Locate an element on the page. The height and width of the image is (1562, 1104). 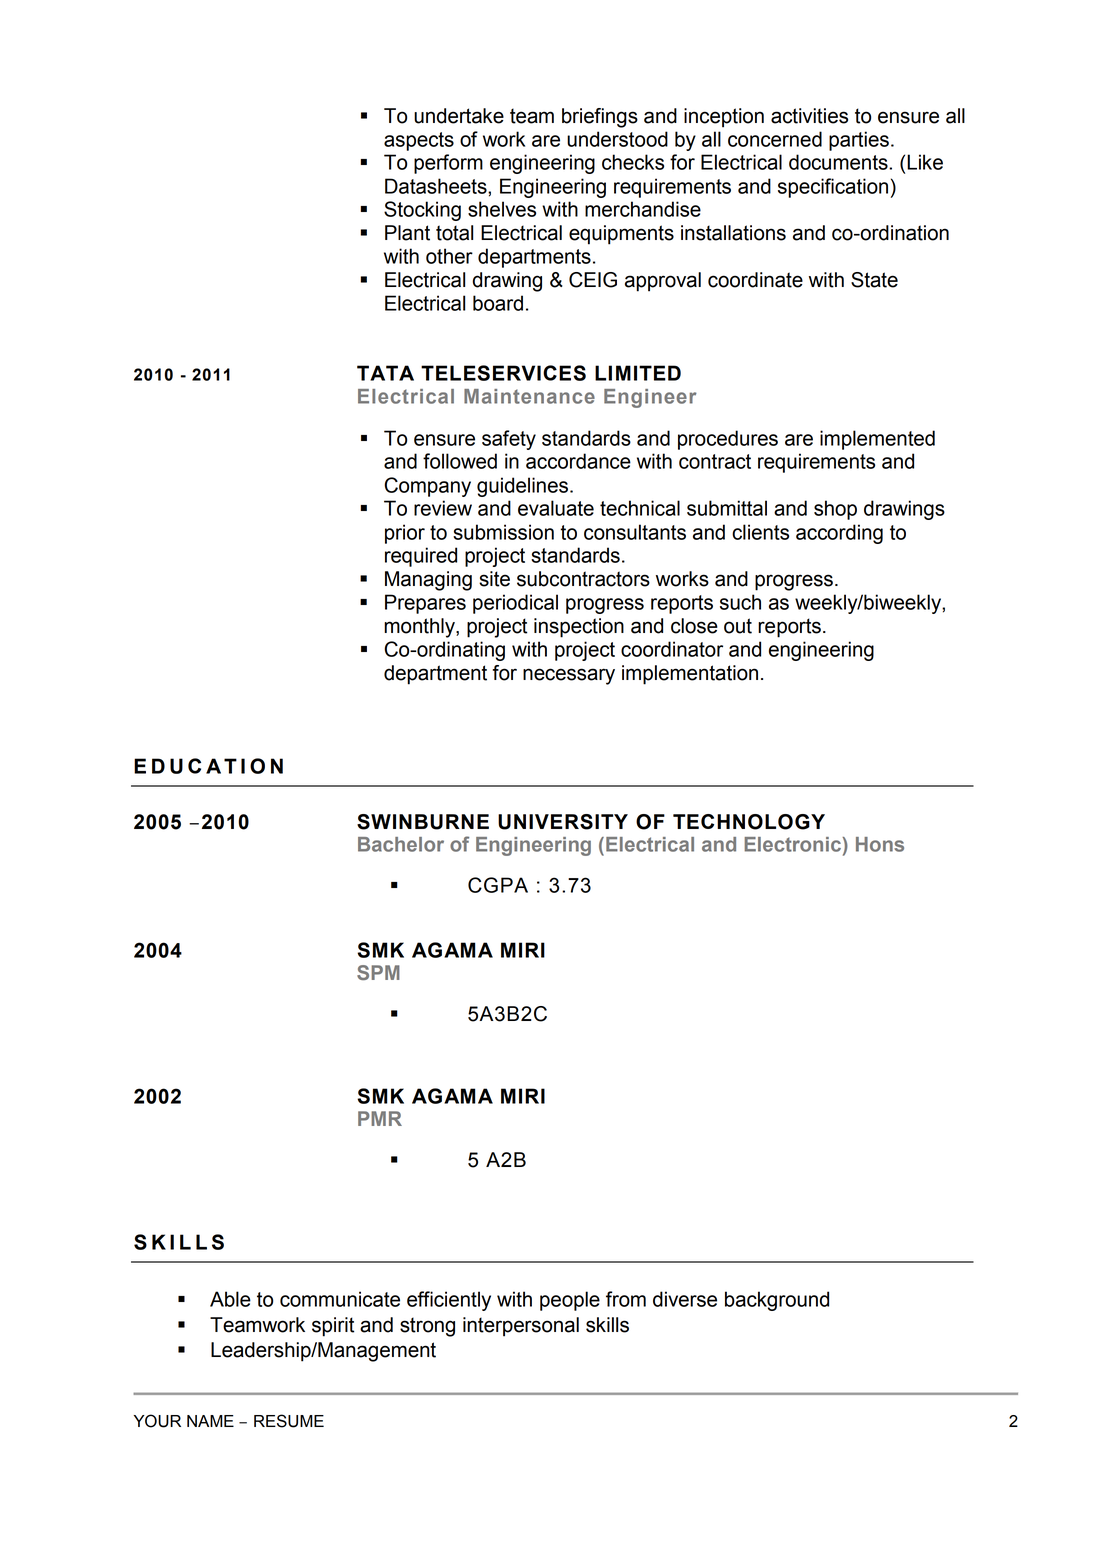
implemented is located at coordinates (877, 440).
